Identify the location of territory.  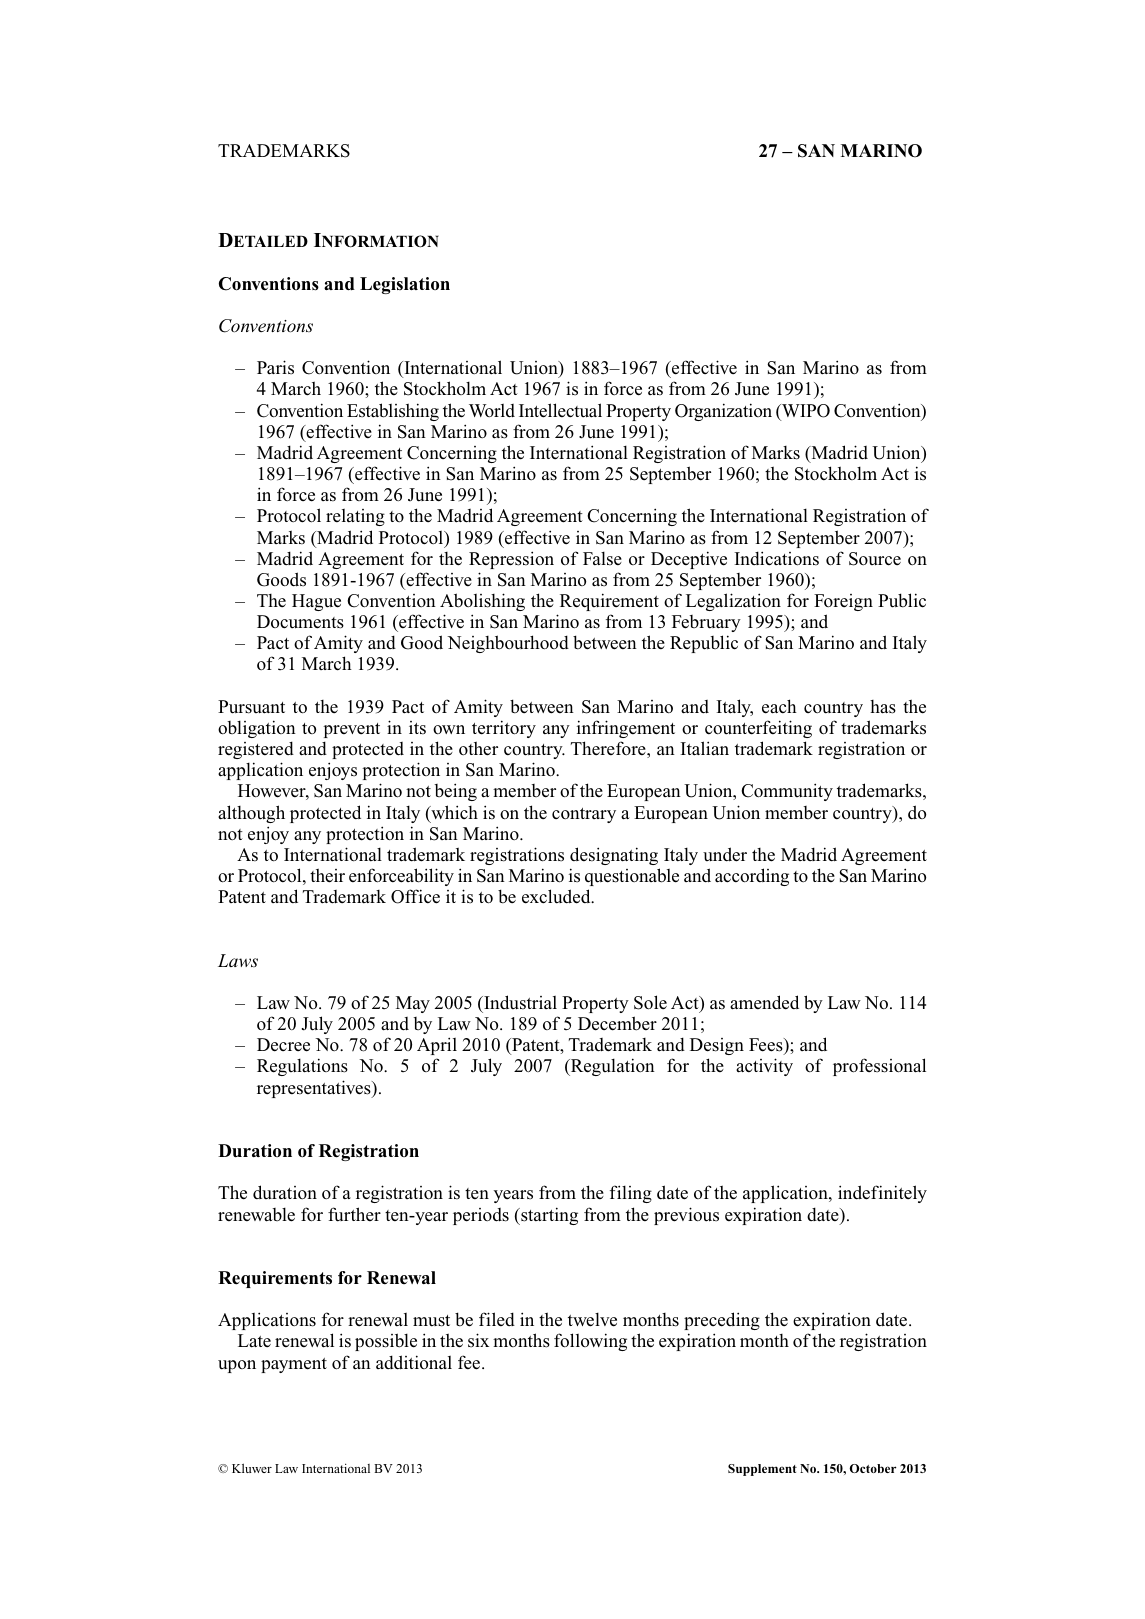
(504, 729).
